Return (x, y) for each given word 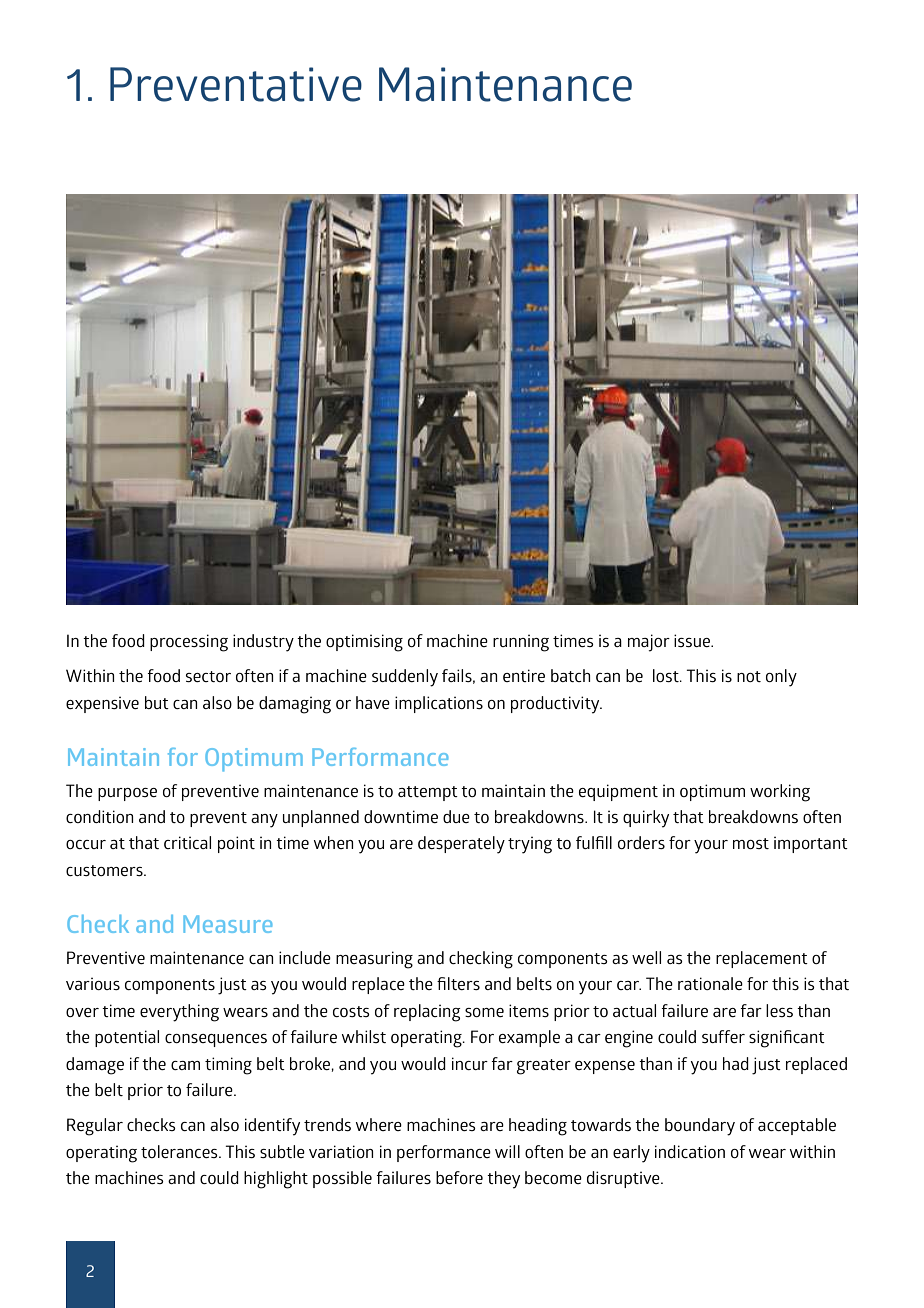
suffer (723, 1036)
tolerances (180, 1151)
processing (189, 643)
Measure (227, 924)
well (646, 957)
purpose (127, 794)
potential (127, 1038)
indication (690, 1151)
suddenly (405, 678)
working (780, 793)
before (459, 1177)
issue (693, 640)
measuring (374, 960)
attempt (428, 793)
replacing (427, 1013)
